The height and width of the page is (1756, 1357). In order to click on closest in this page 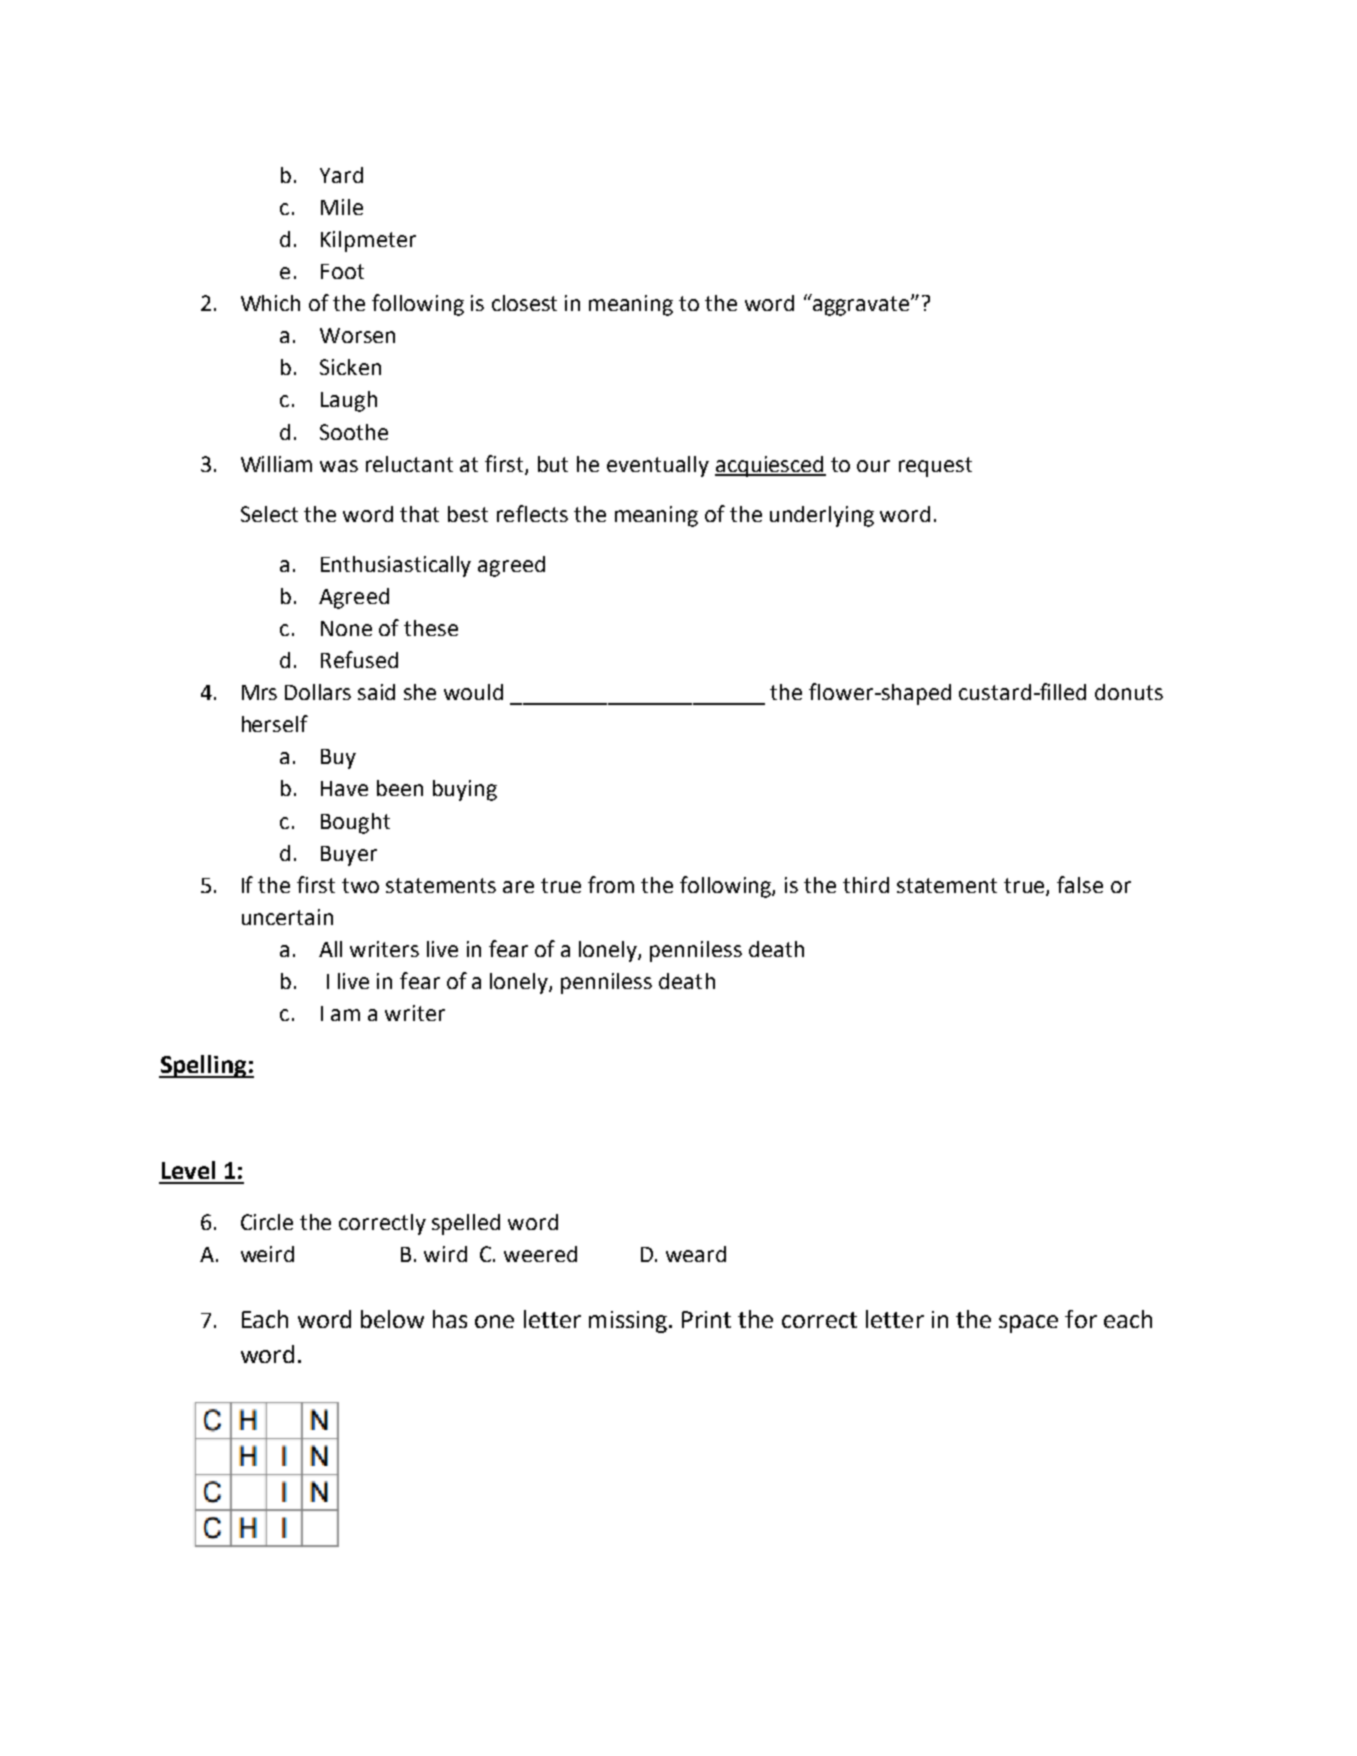, I will do `click(524, 303)`.
